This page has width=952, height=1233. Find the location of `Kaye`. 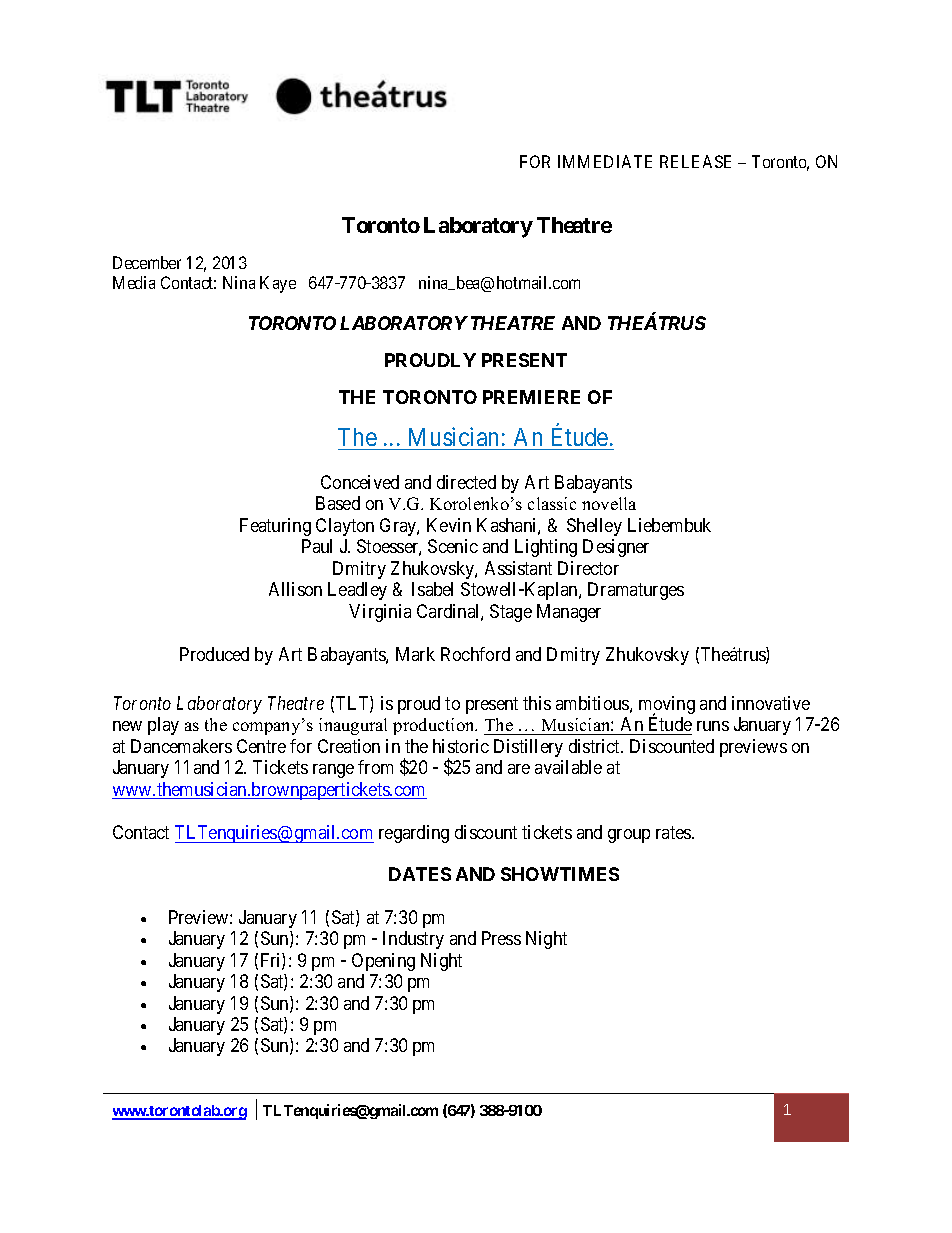

Kaye is located at coordinates (278, 284).
